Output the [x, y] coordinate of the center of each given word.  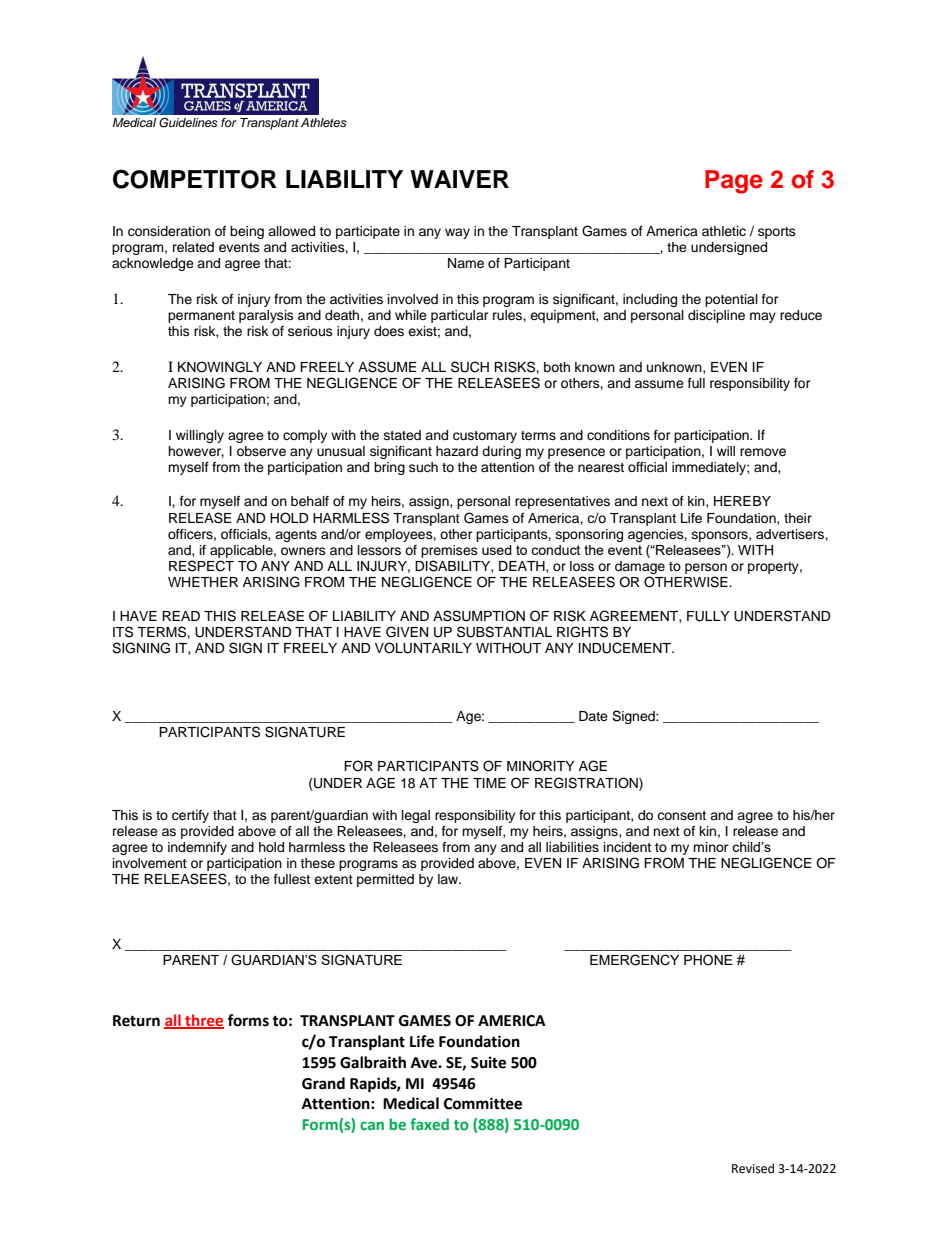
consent [681, 815]
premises [449, 551]
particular [460, 316]
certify [190, 816]
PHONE [708, 959]
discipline [716, 316]
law [449, 879]
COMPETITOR [195, 179]
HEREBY [742, 501]
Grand [323, 1083]
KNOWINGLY [220, 367]
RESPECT [201, 566]
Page [734, 182]
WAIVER [459, 179]
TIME [489, 783]
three [203, 1021]
